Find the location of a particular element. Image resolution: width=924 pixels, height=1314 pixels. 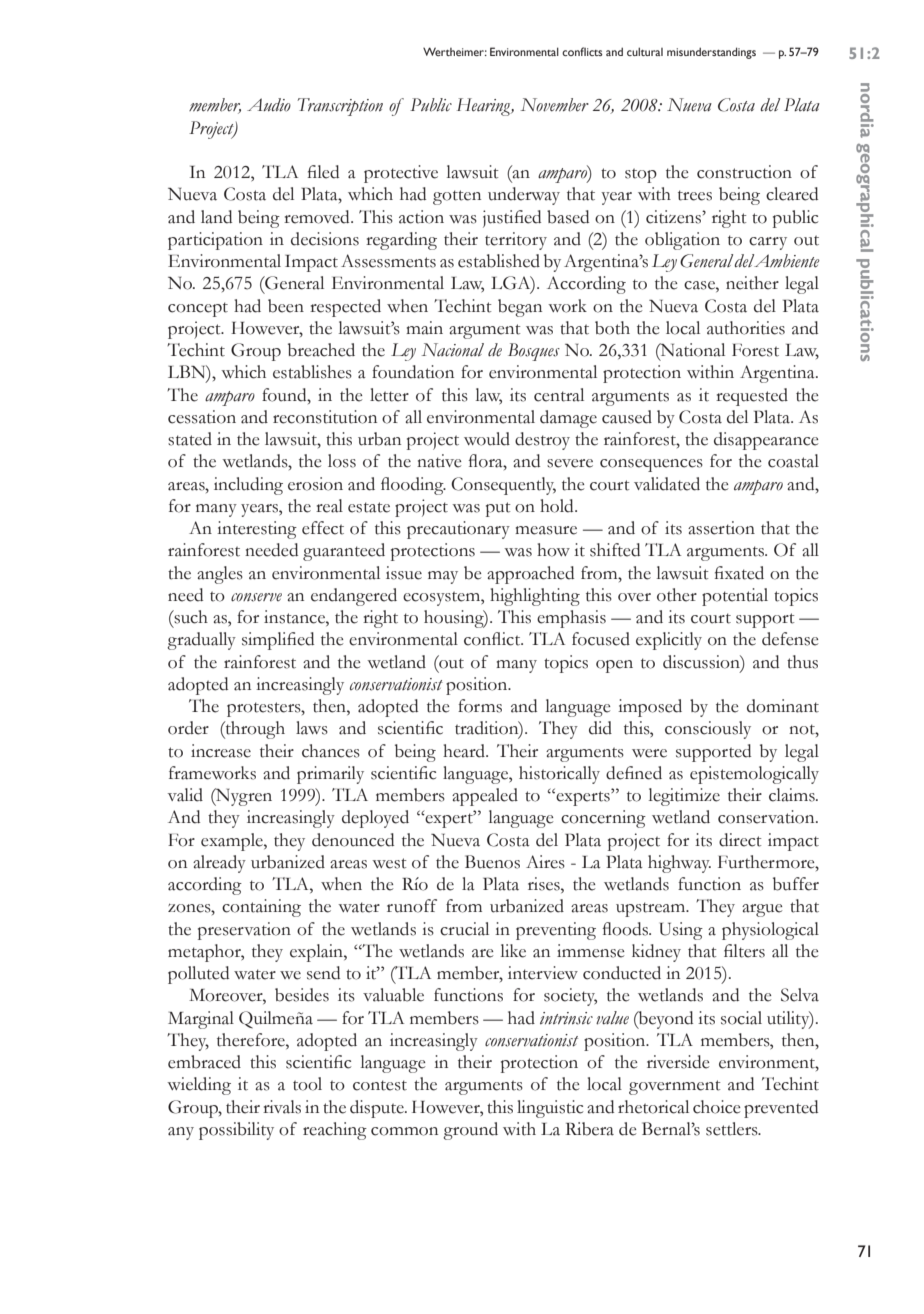

ground is located at coordinates (470, 1131).
